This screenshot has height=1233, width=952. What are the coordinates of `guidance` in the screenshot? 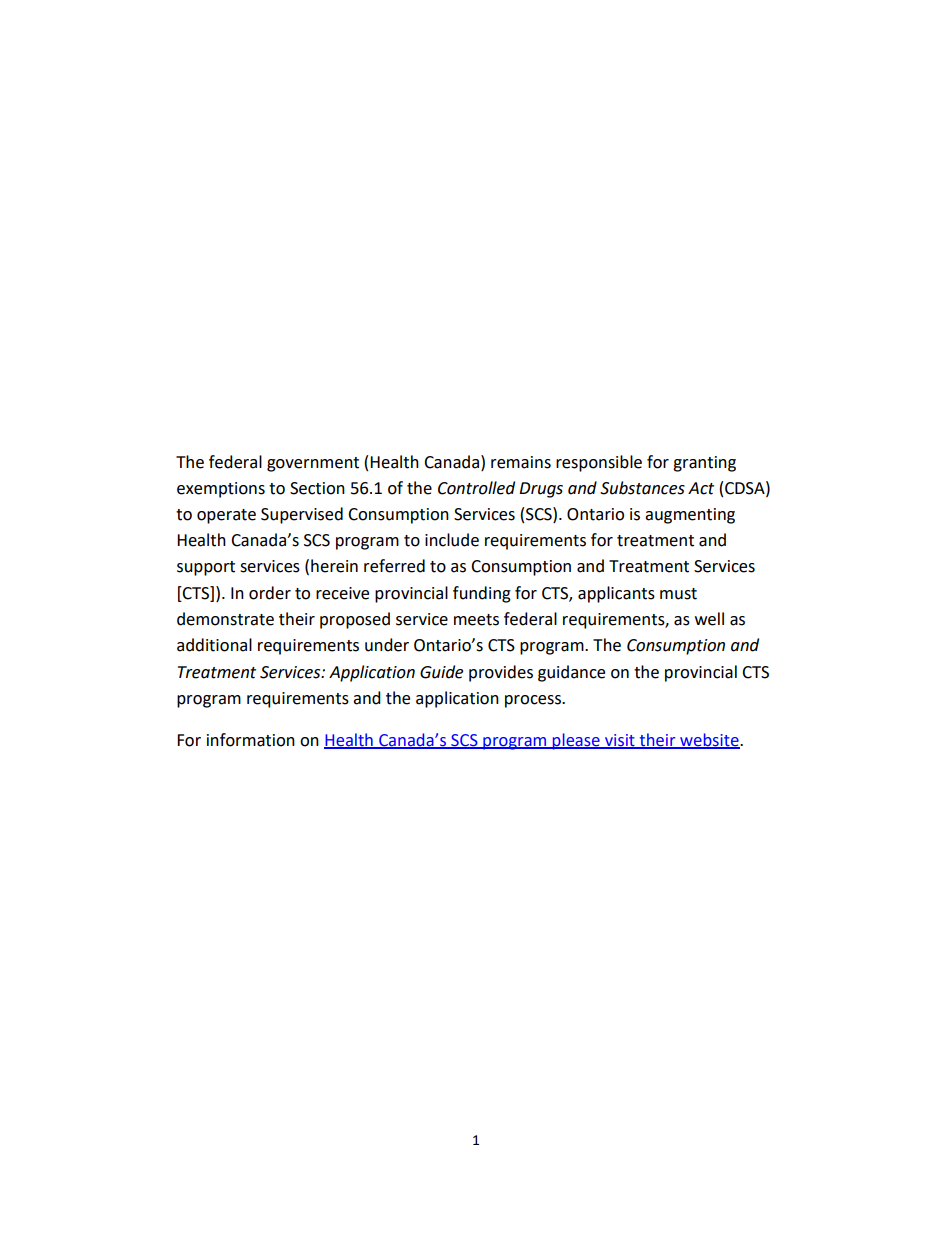 It's located at (571, 673).
